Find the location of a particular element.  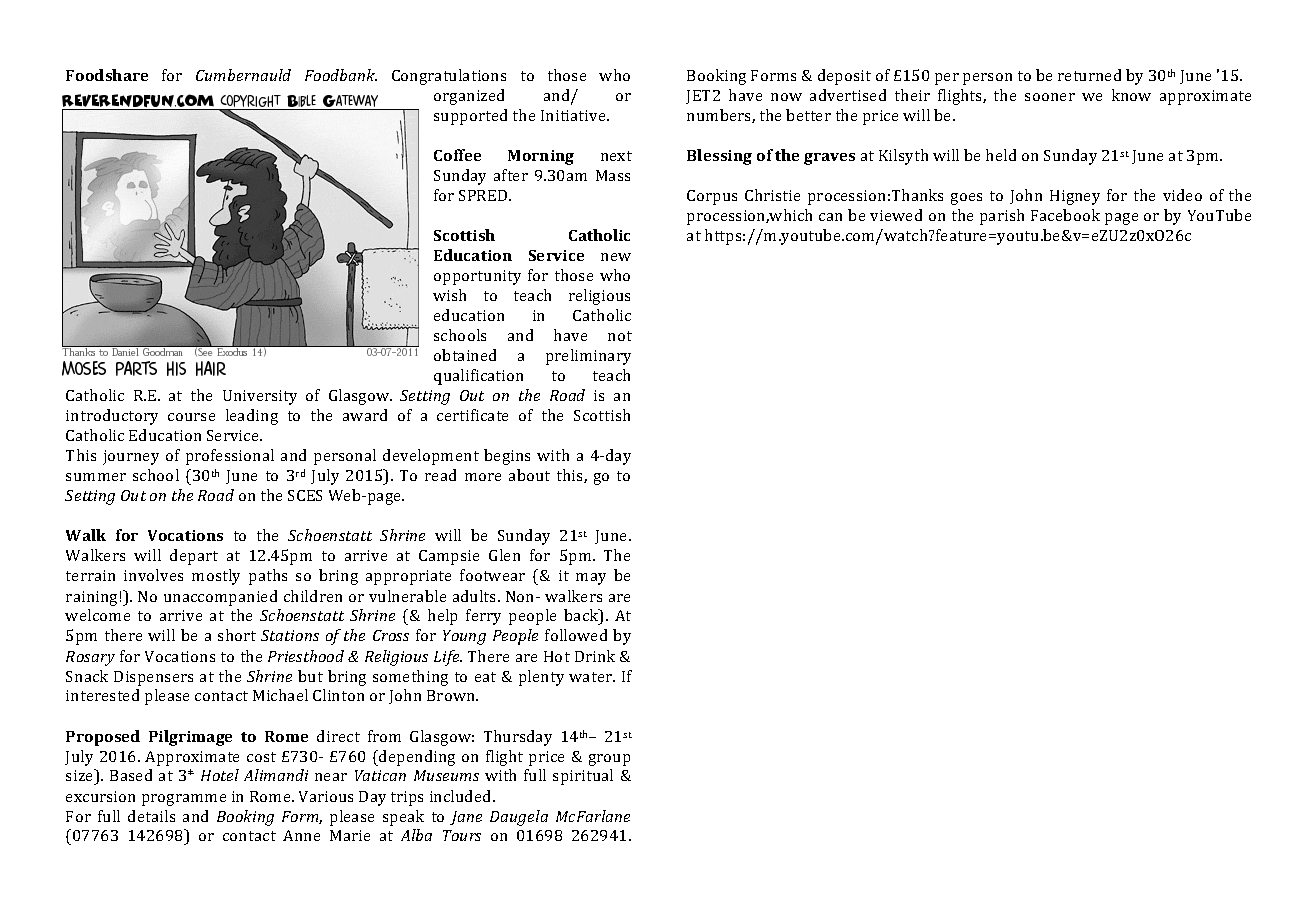

back is located at coordinates (582, 616).
